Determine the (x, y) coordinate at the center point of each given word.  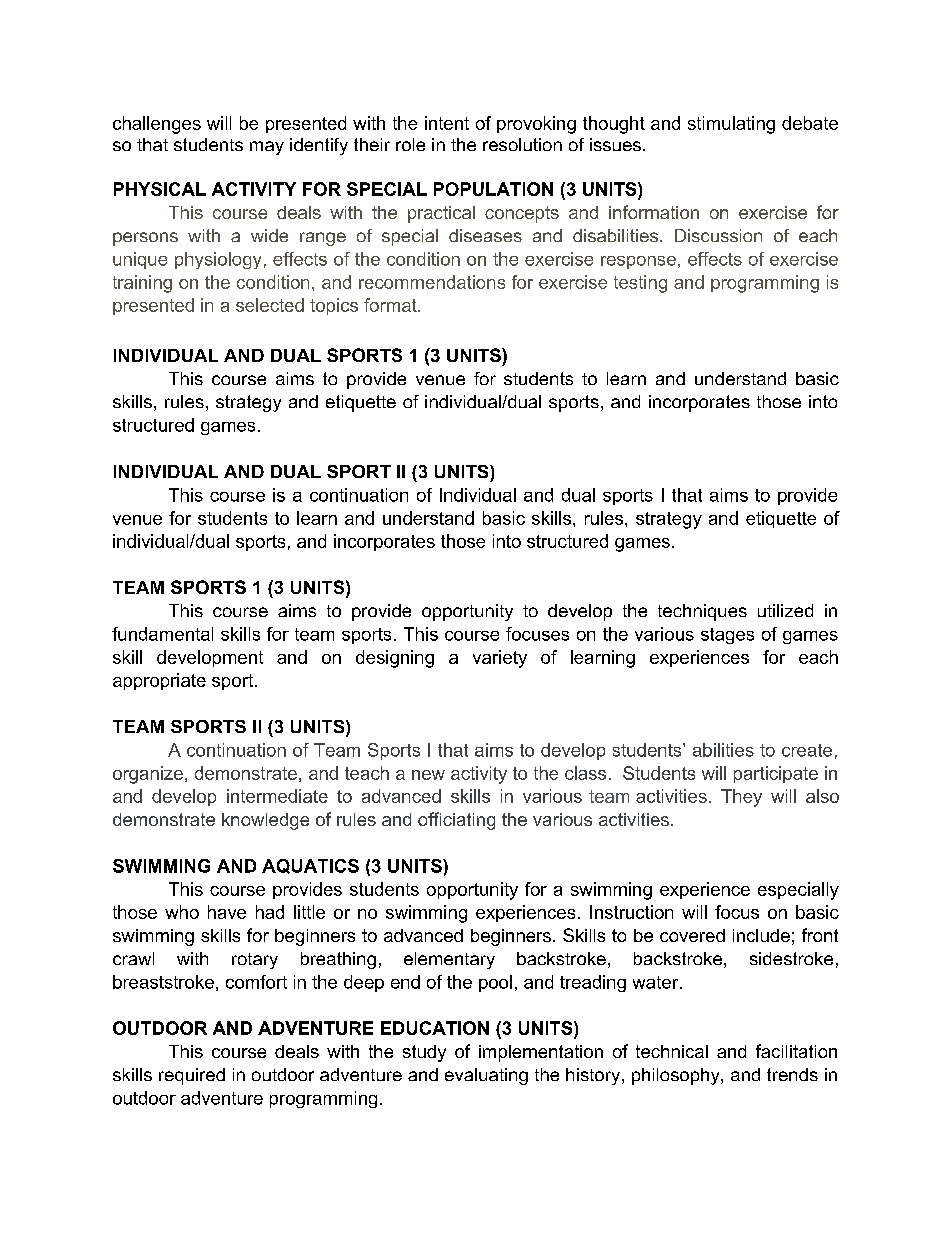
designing (395, 659)
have (227, 912)
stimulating (731, 125)
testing (640, 284)
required (192, 1076)
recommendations (432, 282)
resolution (522, 144)
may (267, 148)
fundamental (162, 634)
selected (270, 305)
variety (500, 659)
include (761, 935)
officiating (456, 821)
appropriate (159, 681)
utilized (785, 610)
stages (727, 636)
